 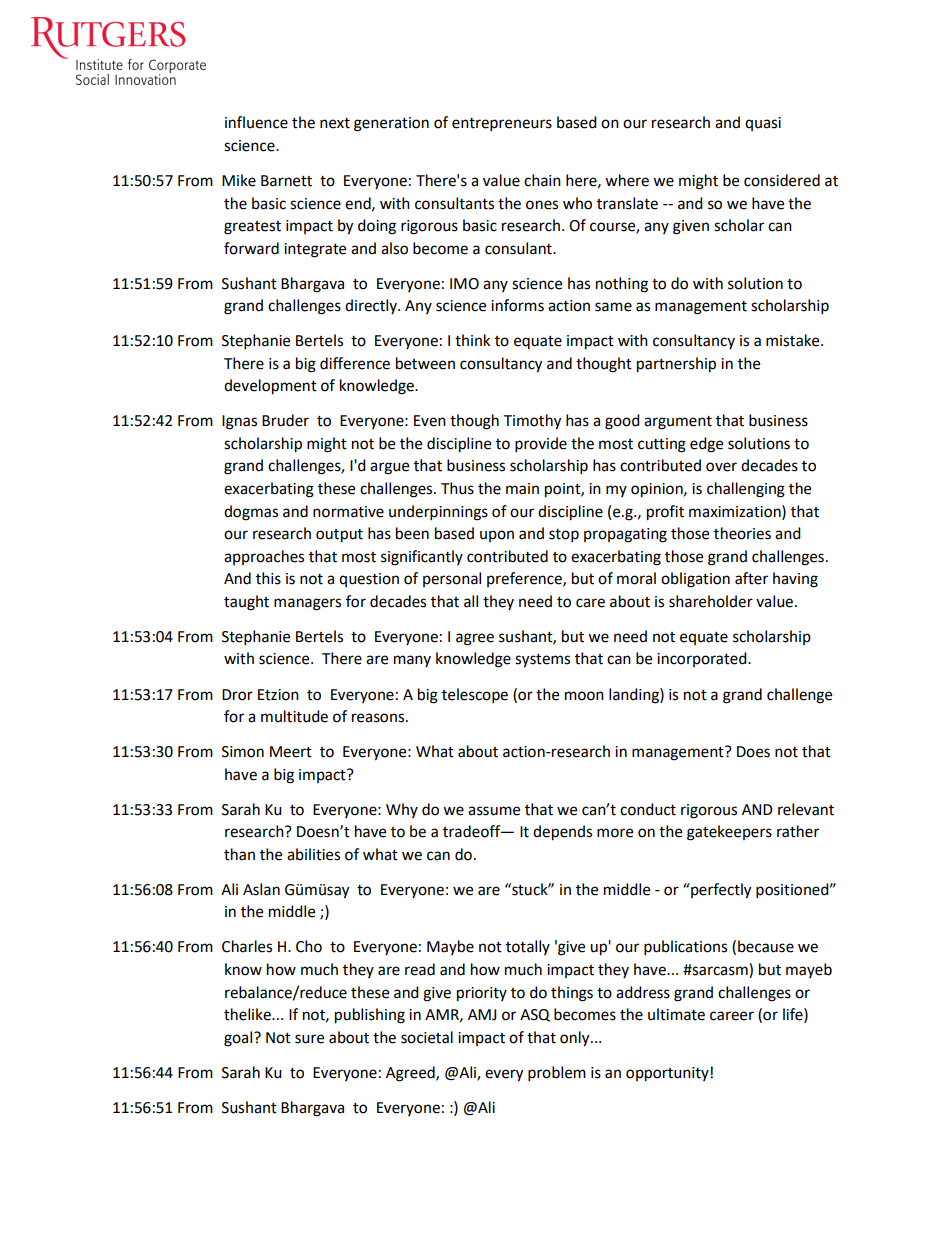 What do you see at coordinates (502, 125) in the document?
I see `entrepreneurs` at bounding box center [502, 125].
